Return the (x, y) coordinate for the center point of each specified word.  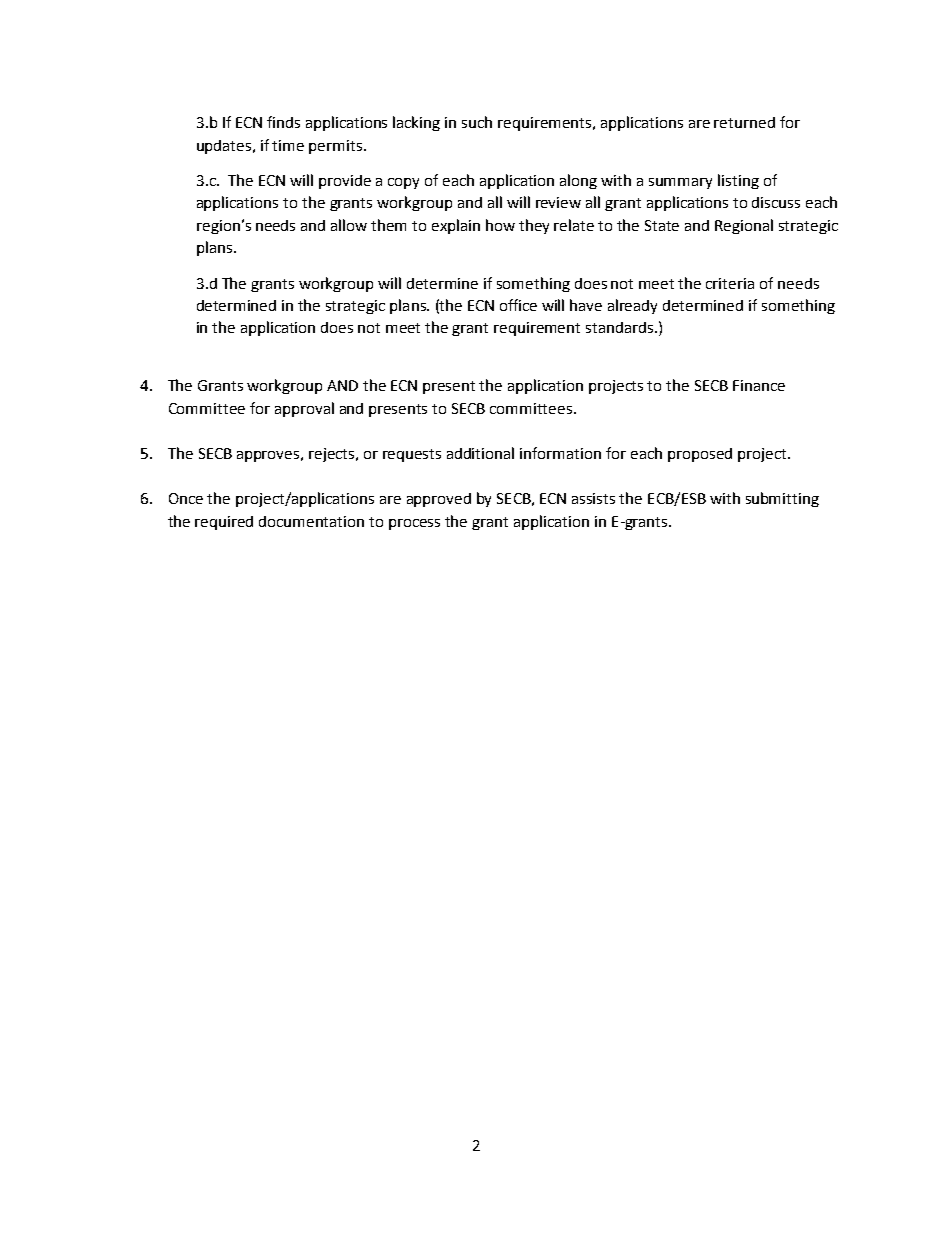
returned (744, 122)
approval (304, 409)
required (224, 523)
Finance (759, 385)
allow (349, 225)
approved (439, 500)
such (477, 122)
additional (480, 453)
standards (621, 327)
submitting (782, 499)
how (500, 225)
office (518, 305)
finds (283, 122)
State (662, 225)
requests (412, 455)
